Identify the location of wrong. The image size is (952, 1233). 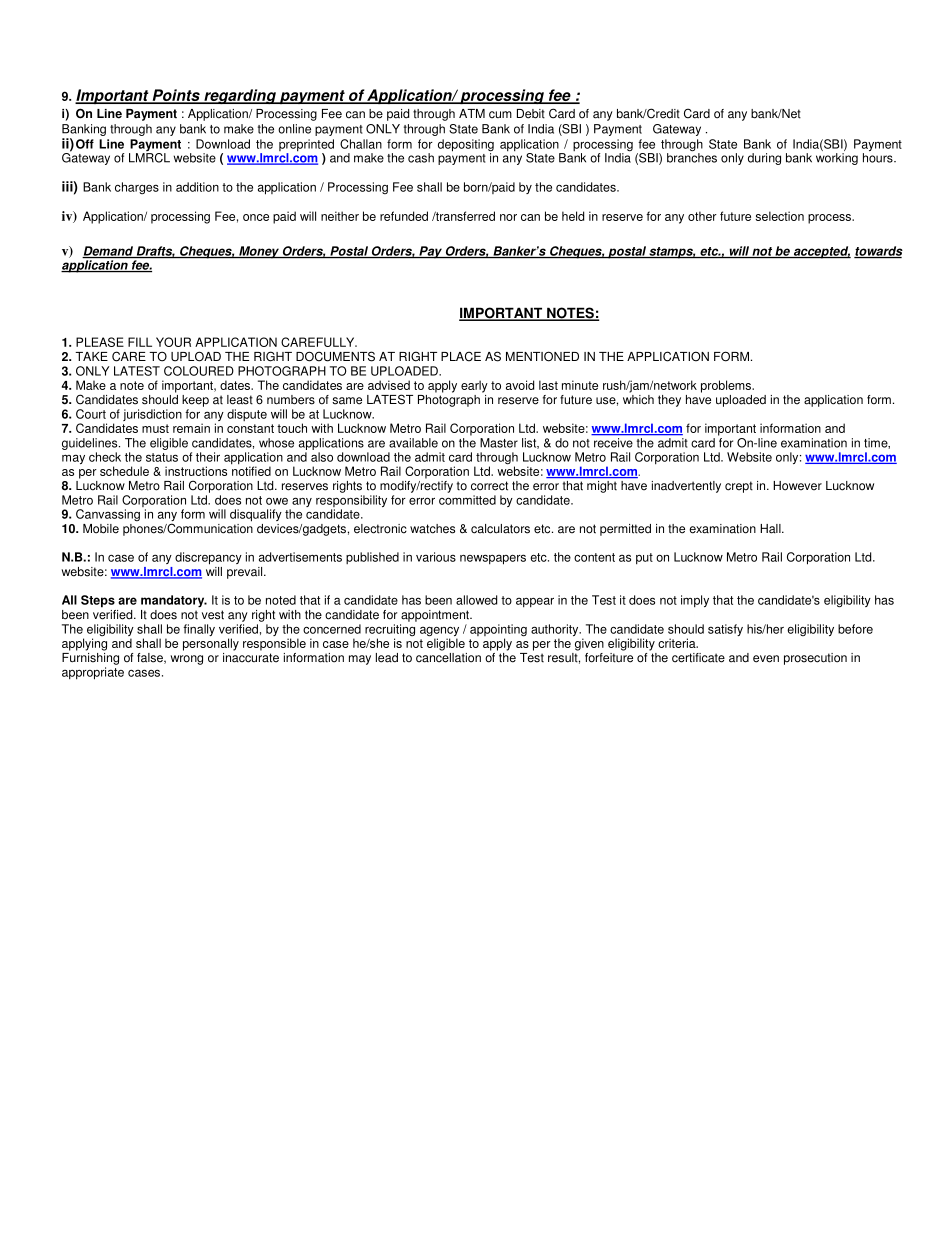
(186, 660).
